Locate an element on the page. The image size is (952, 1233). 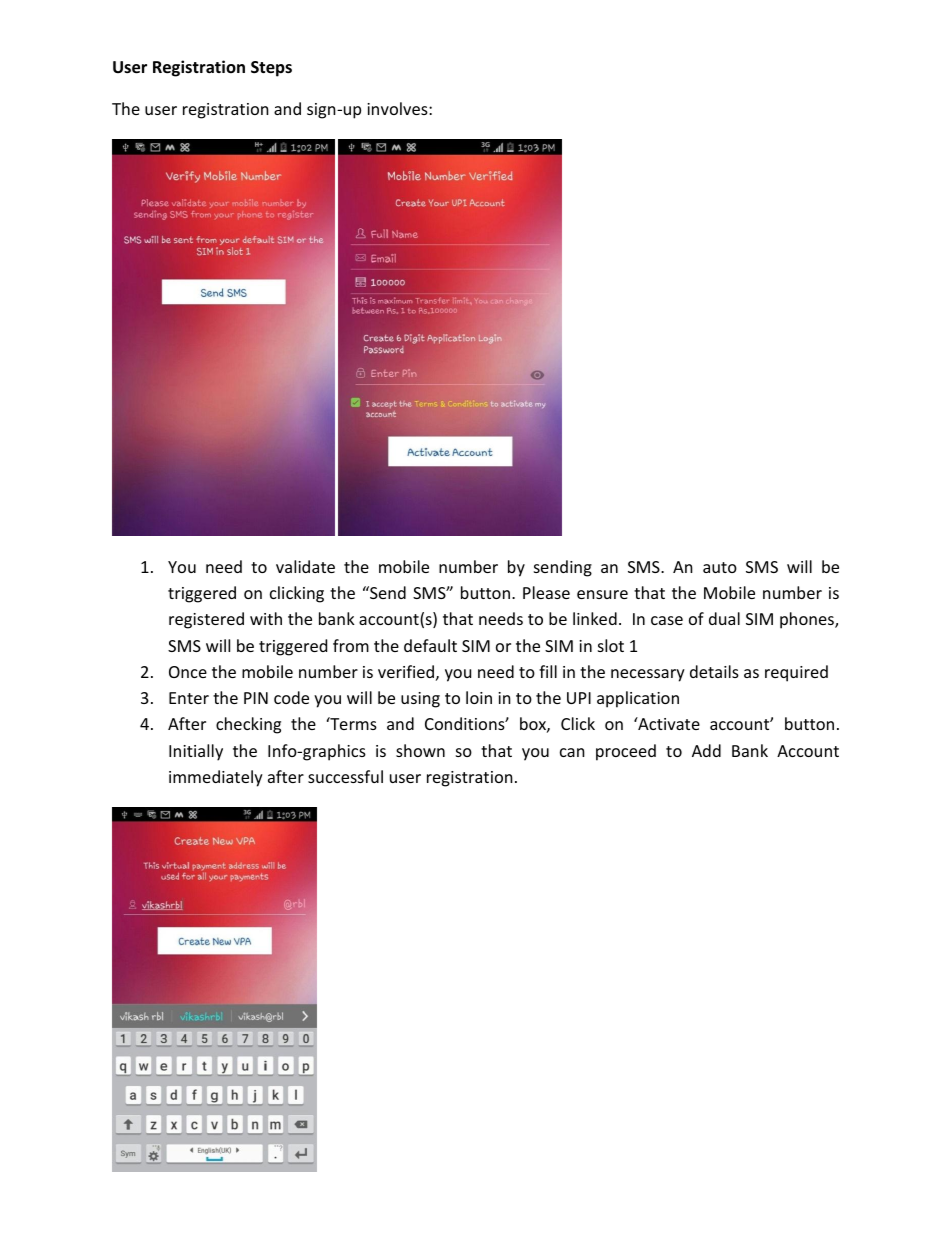
auto is located at coordinates (720, 567).
